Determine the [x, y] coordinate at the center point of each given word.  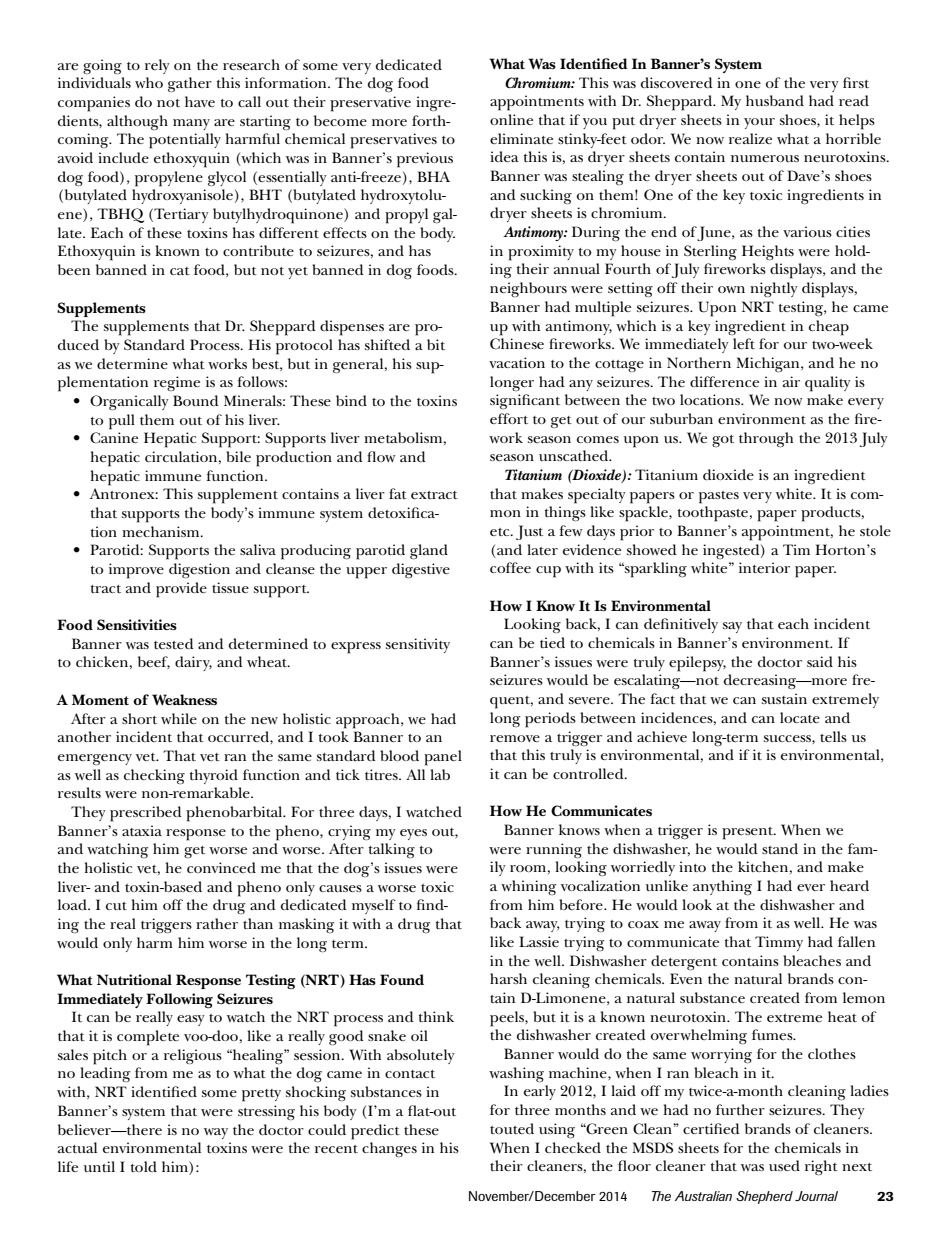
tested [174, 643]
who [149, 82]
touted [512, 1128]
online [511, 119]
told [144, 1166]
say [732, 627]
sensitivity [418, 645]
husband [775, 100]
